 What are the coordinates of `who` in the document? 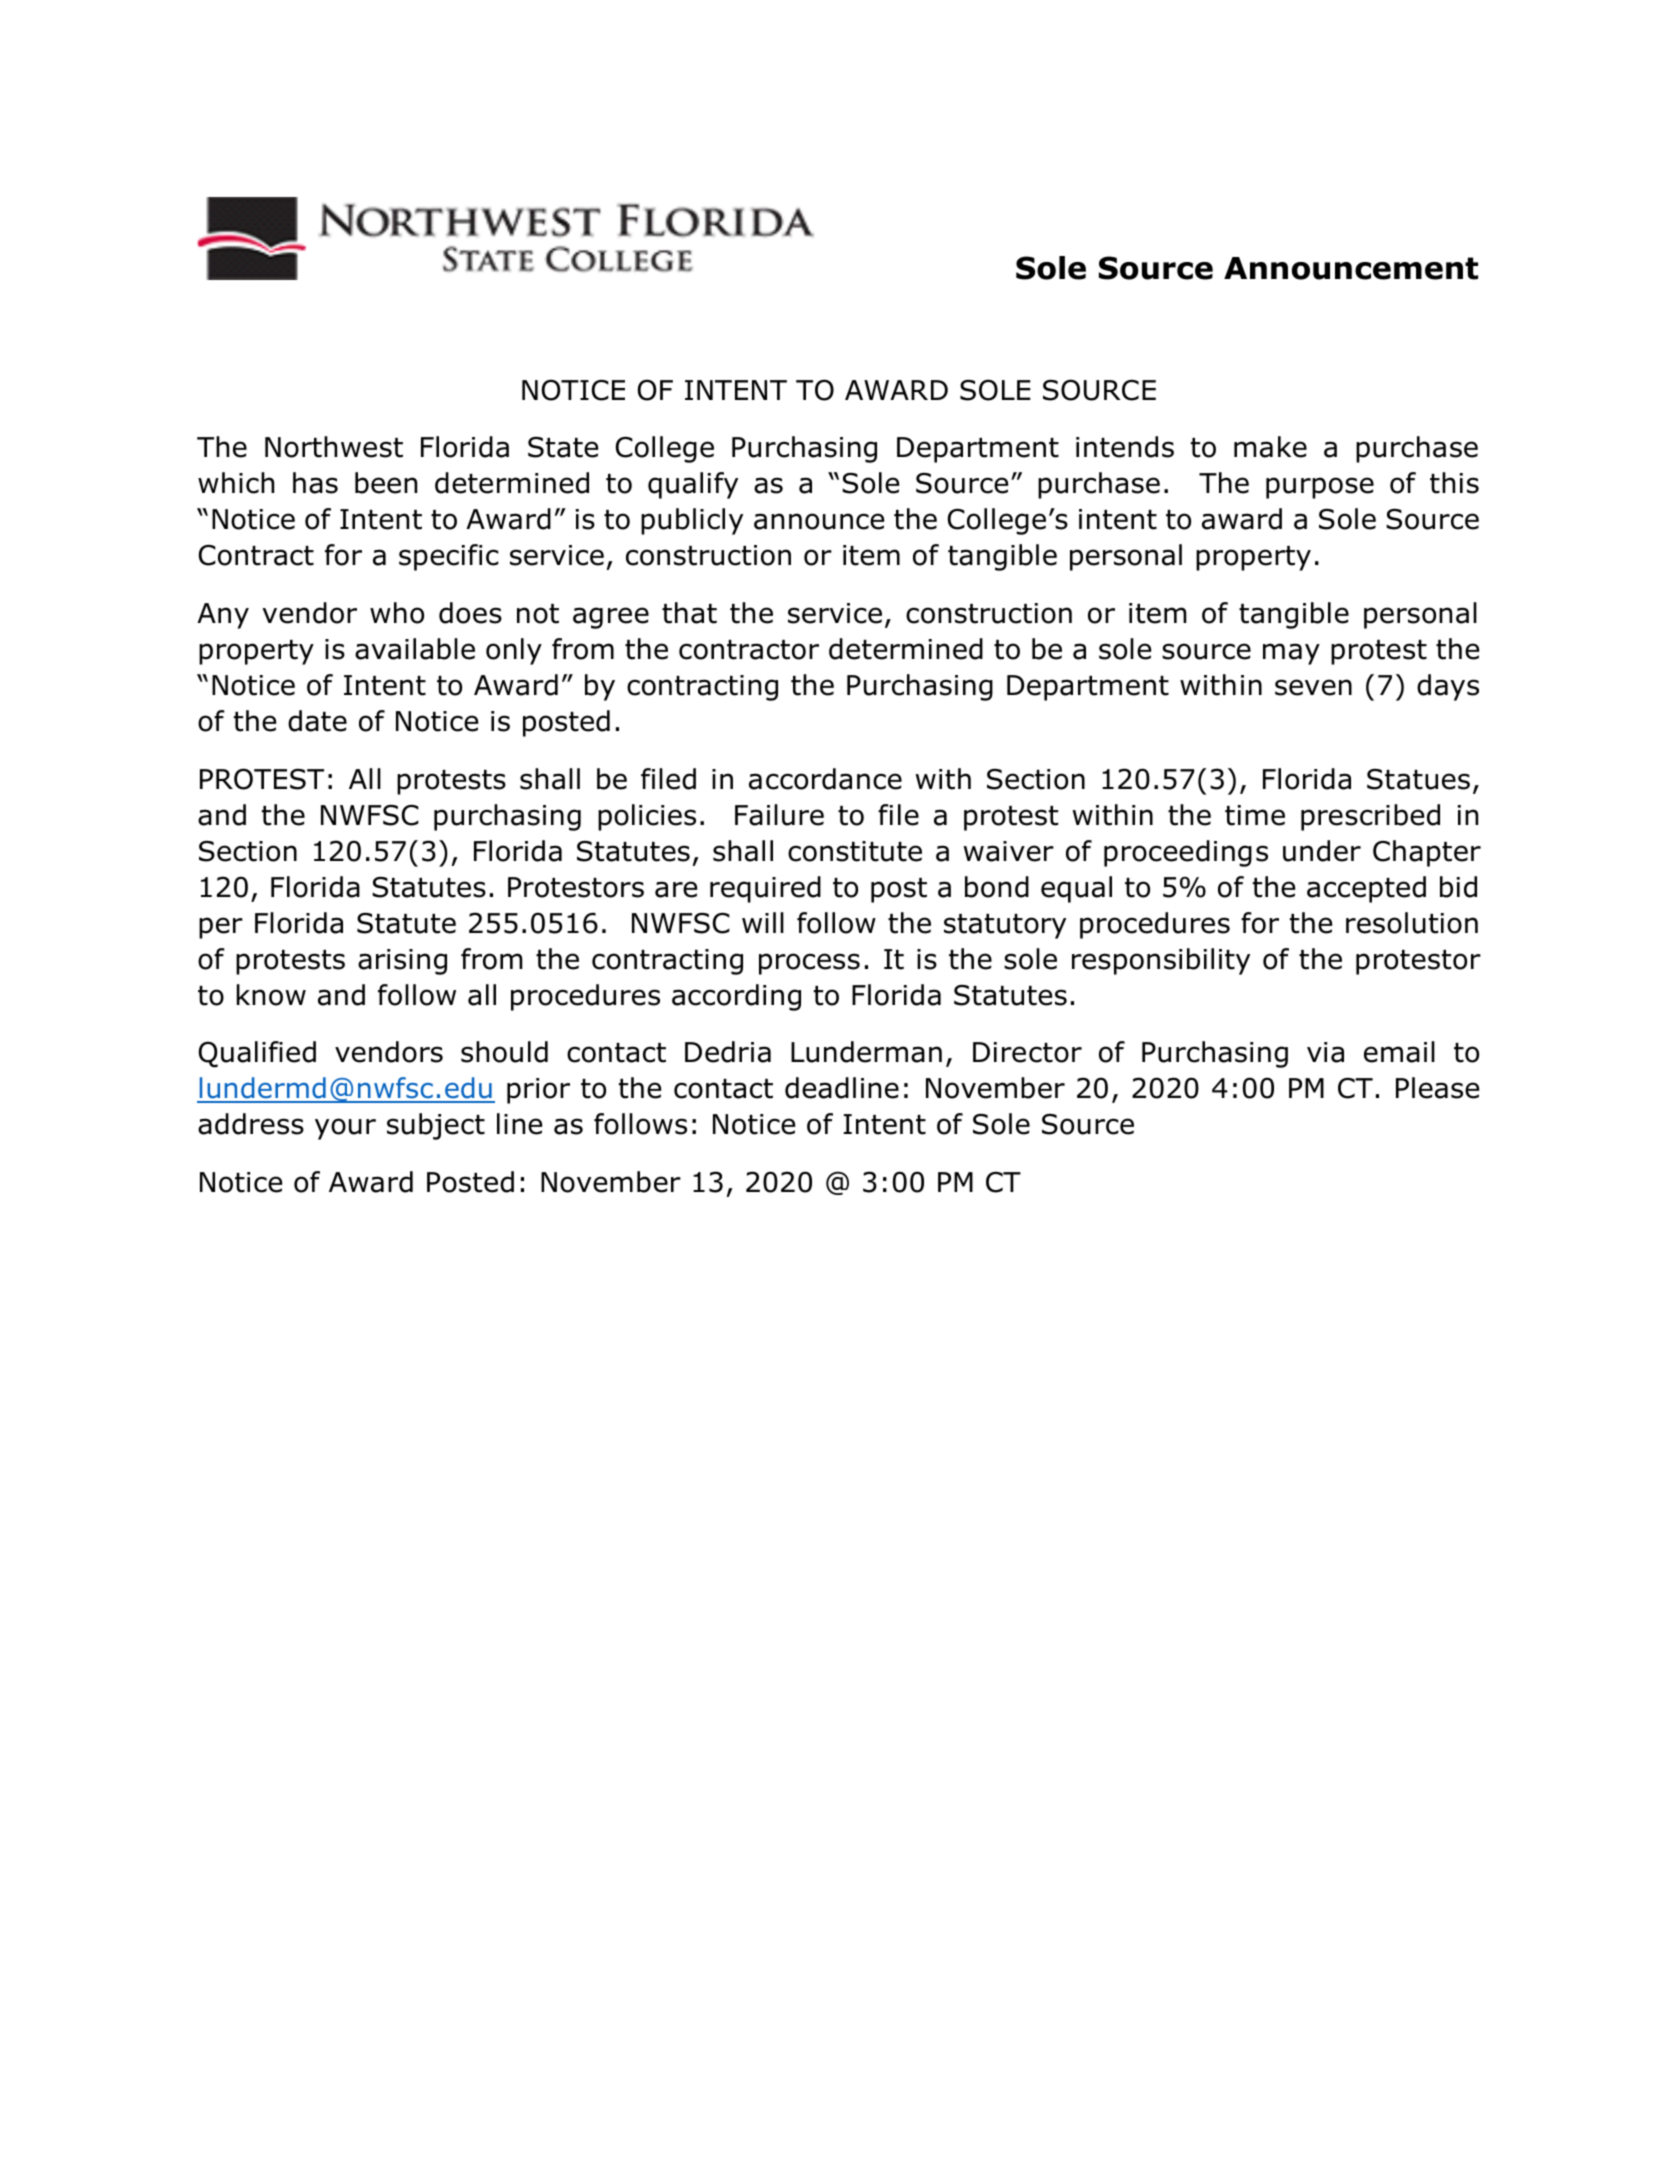 It's located at (397, 613).
